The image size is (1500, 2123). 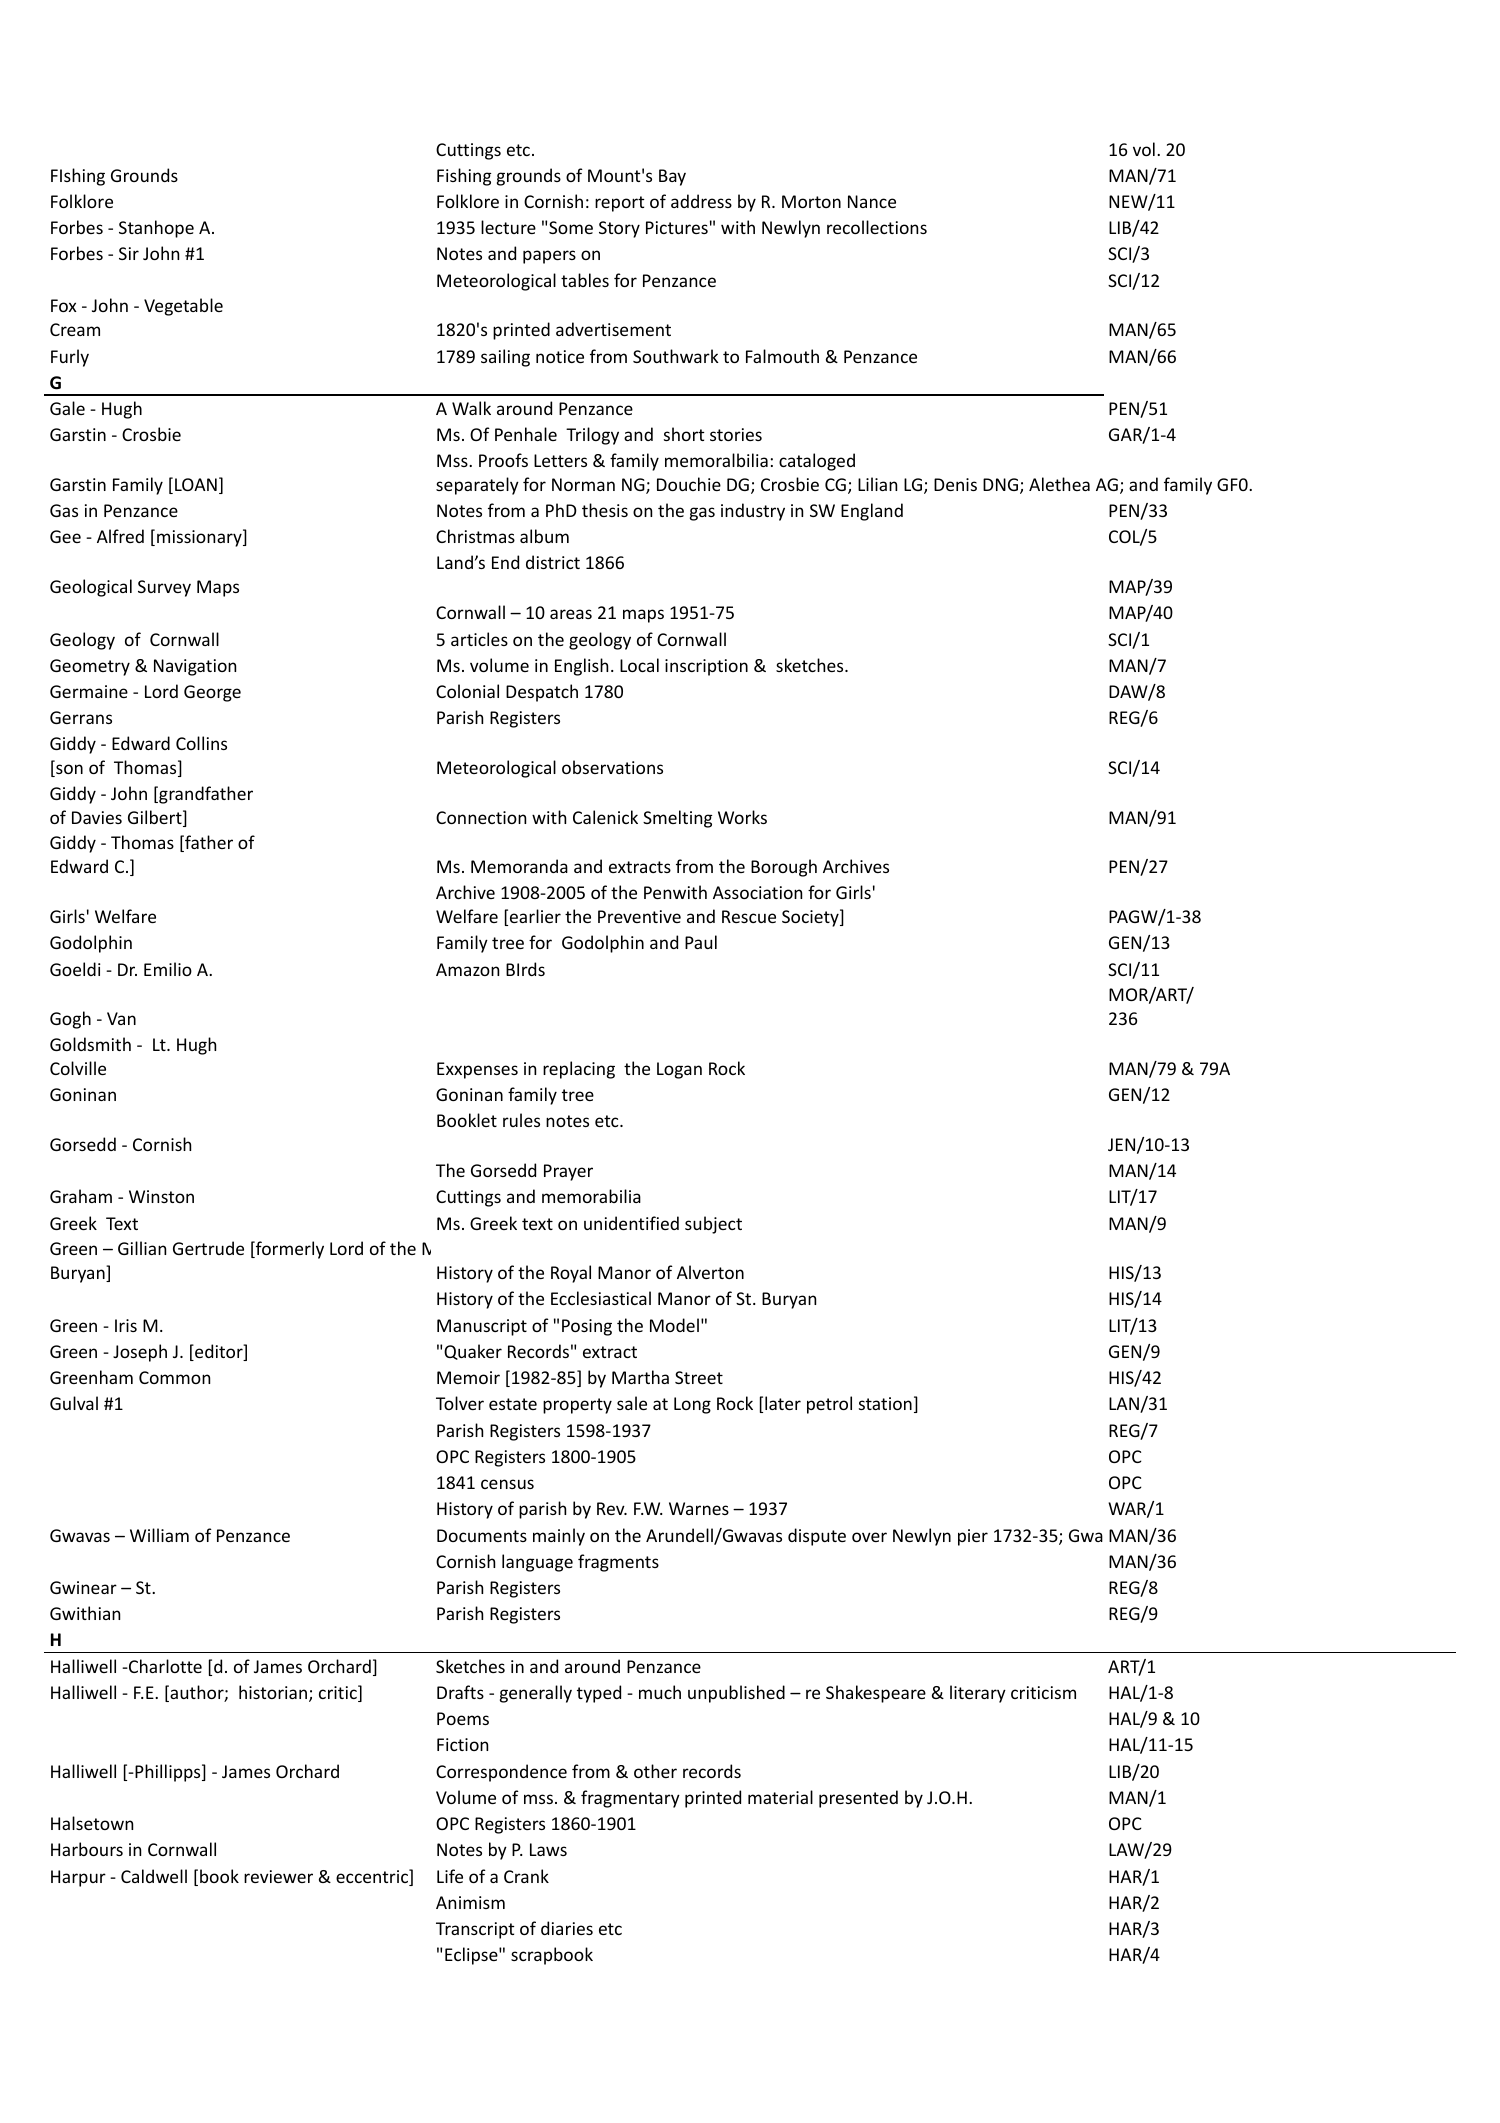 What do you see at coordinates (571, 227) in the screenshot?
I see `Some` at bounding box center [571, 227].
